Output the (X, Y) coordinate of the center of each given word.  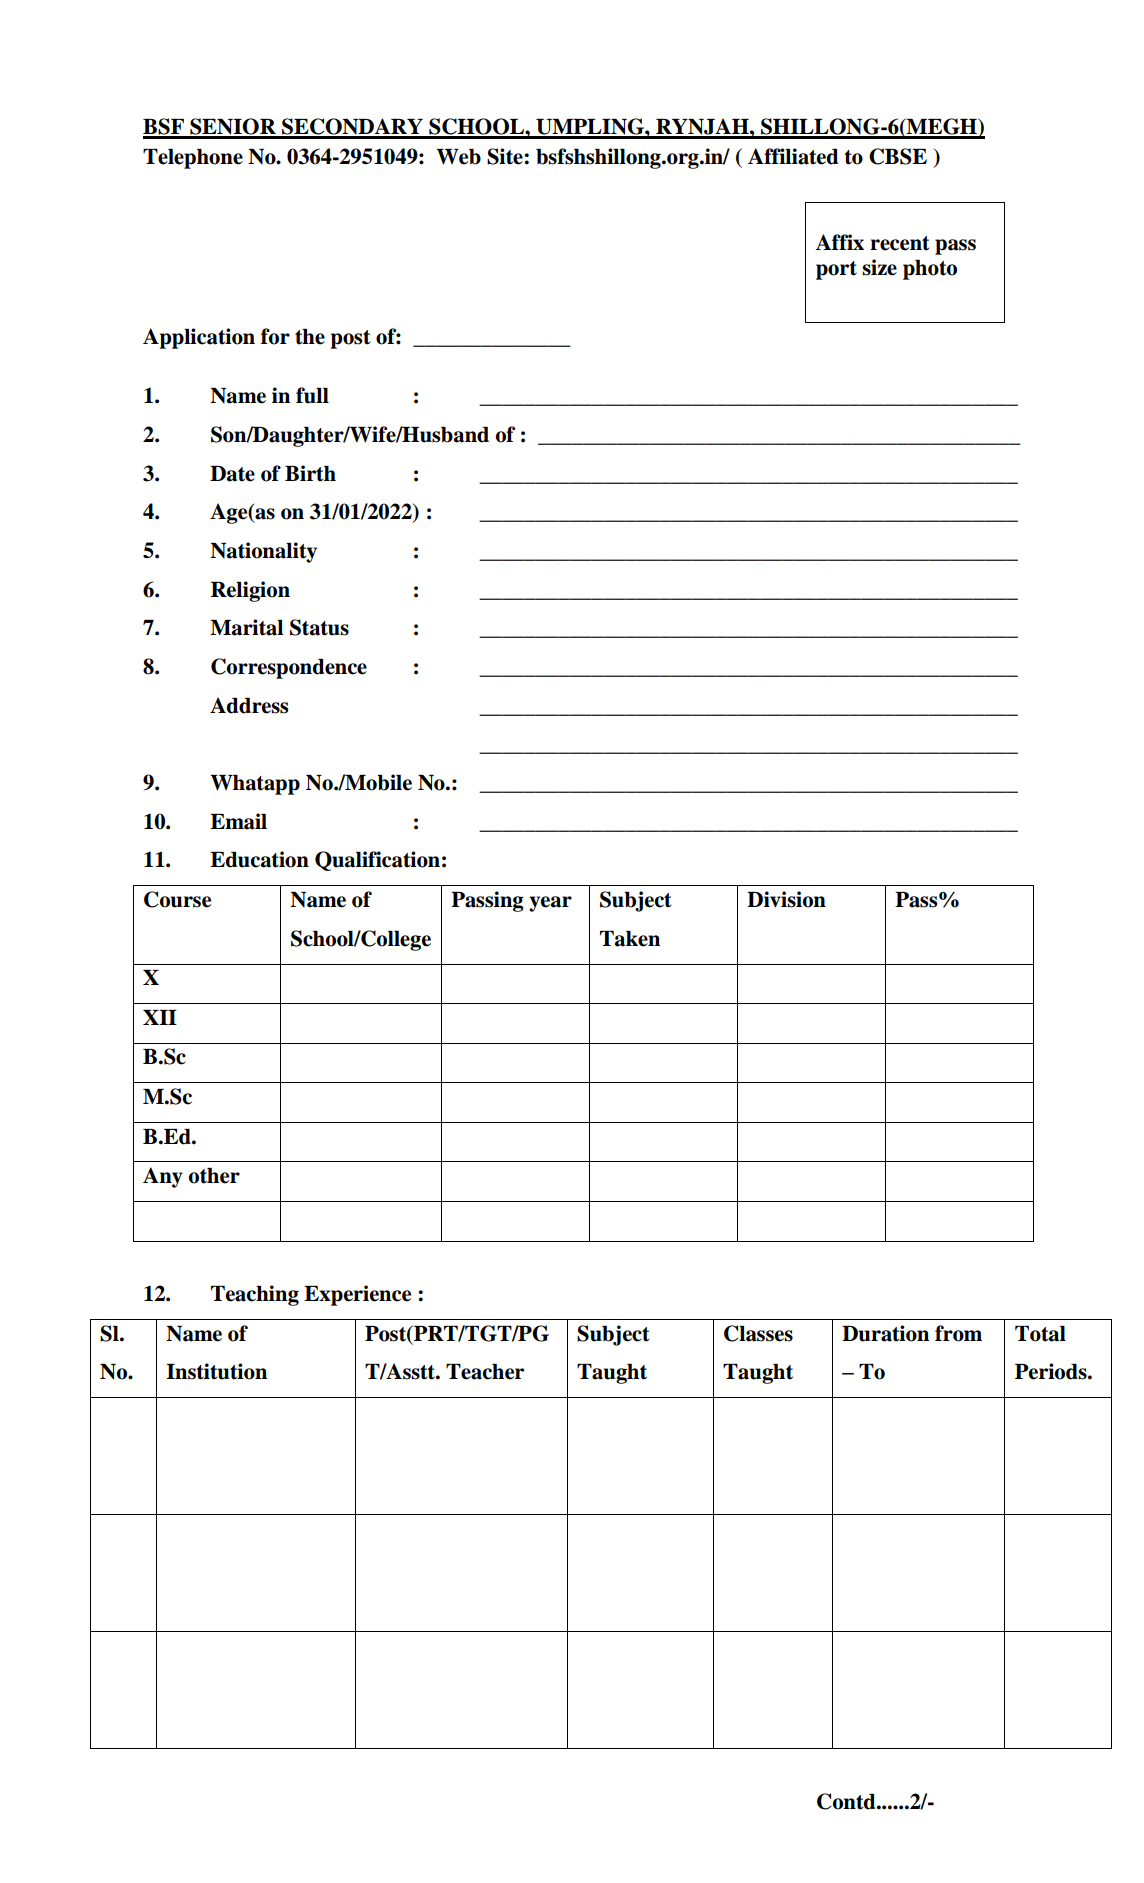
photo (930, 270)
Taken (630, 939)
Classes (758, 1333)
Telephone (193, 159)
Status (319, 627)
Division (786, 899)
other (214, 1176)
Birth (310, 473)
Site (506, 156)
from (958, 1333)
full (312, 395)
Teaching (255, 1295)
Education (259, 859)
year (550, 904)
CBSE (898, 156)
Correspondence (289, 668)
